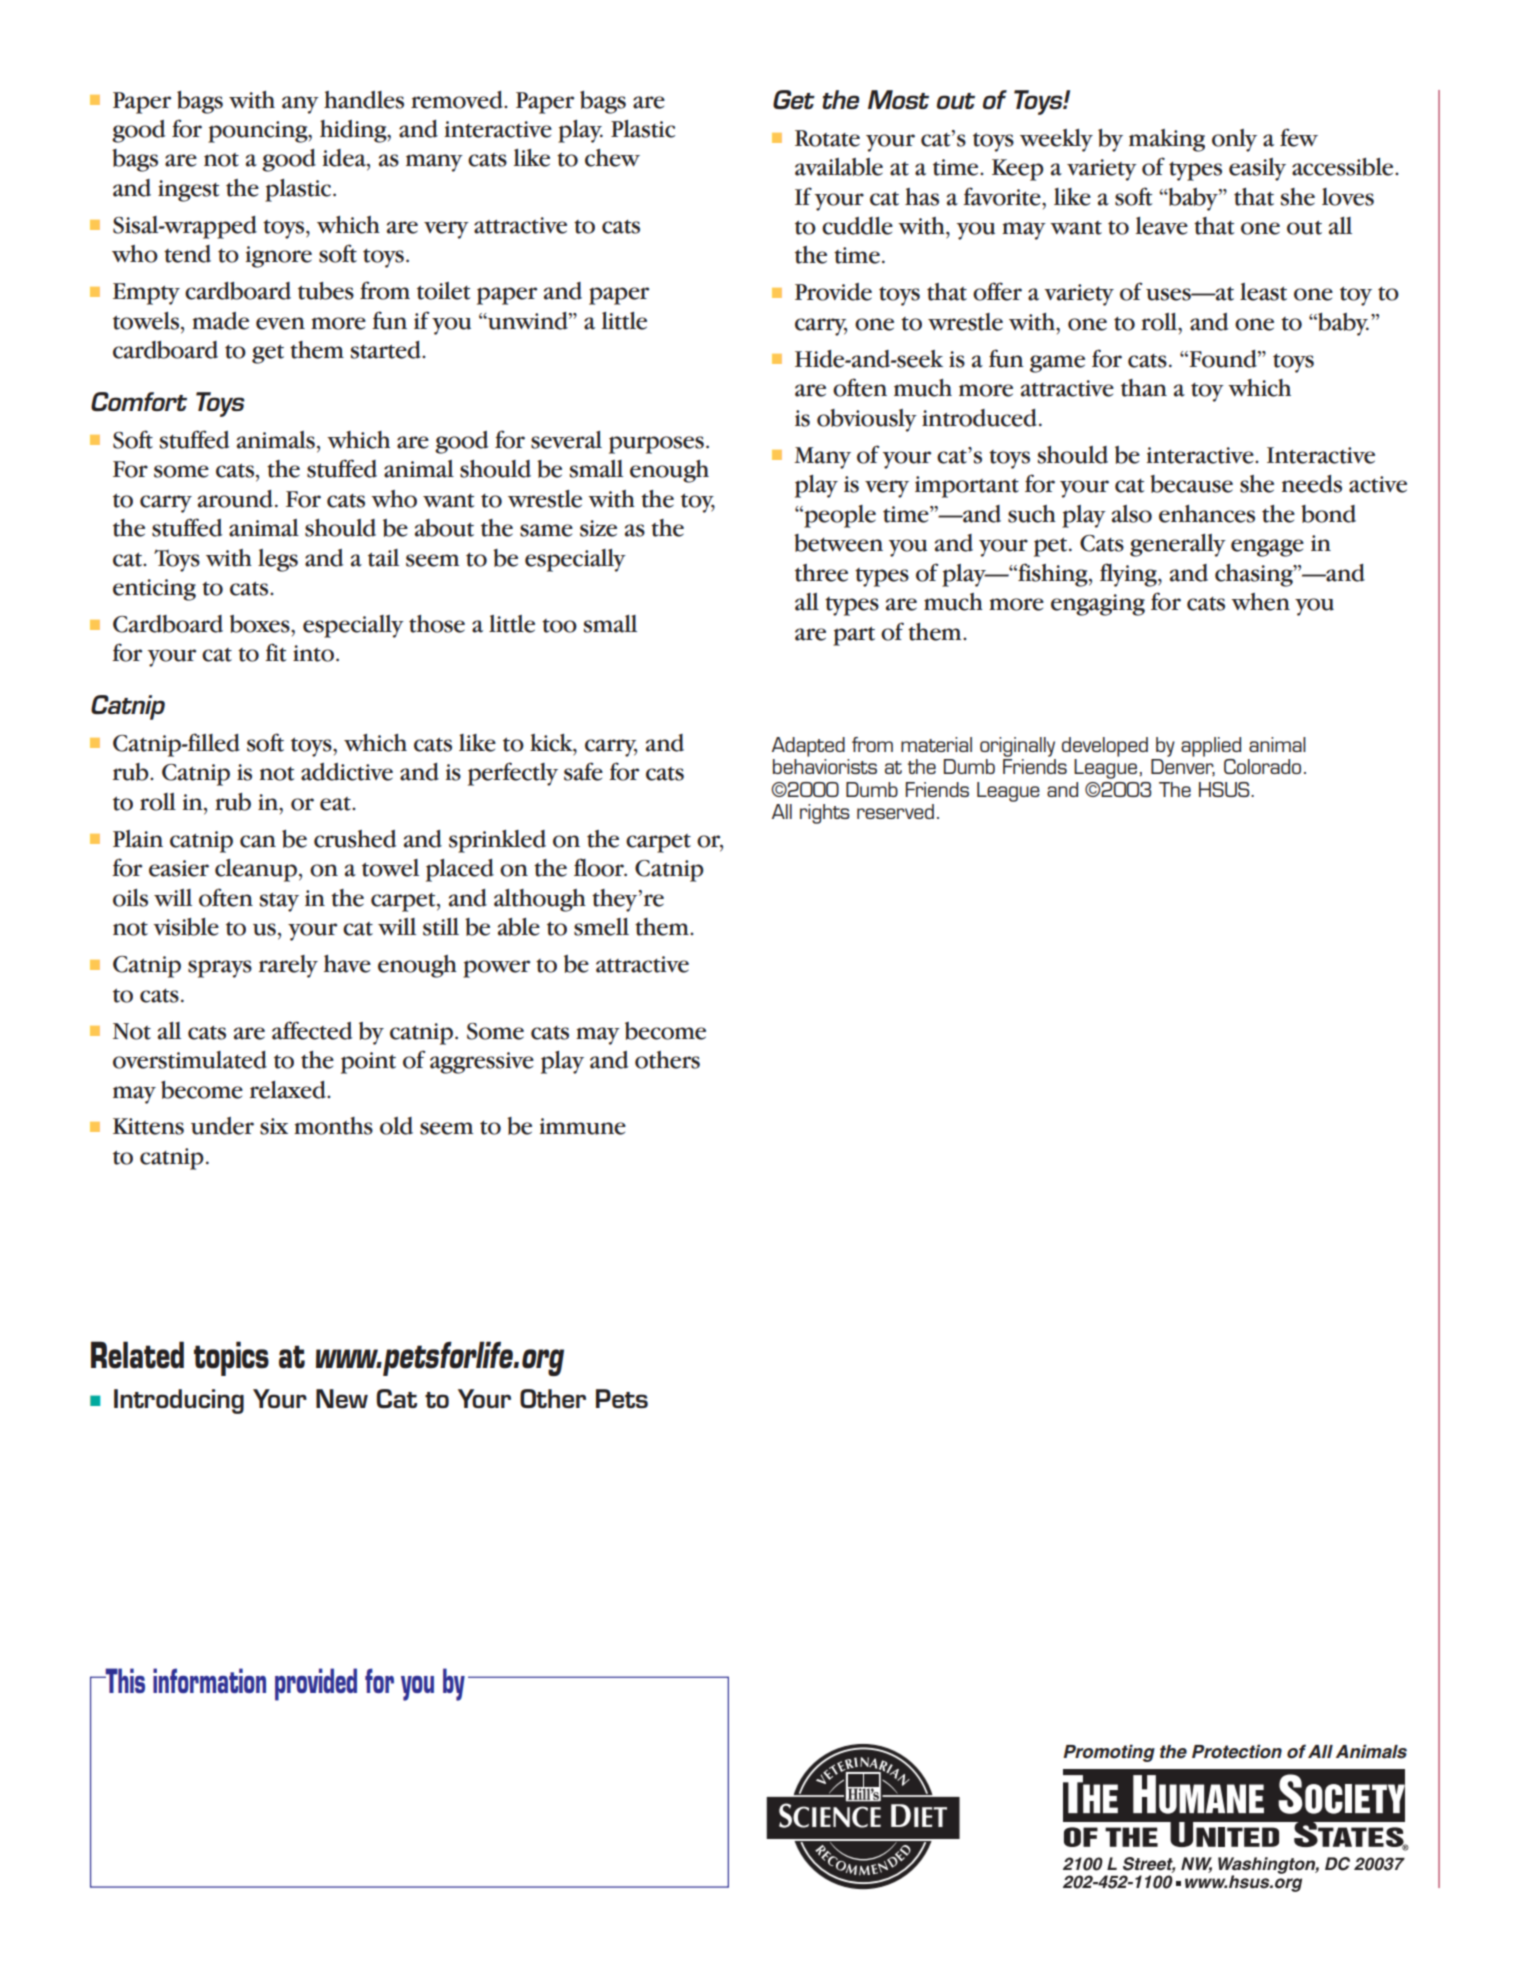 The height and width of the screenshot is (1978, 1529). I want to click on Protection, so click(1237, 1751).
